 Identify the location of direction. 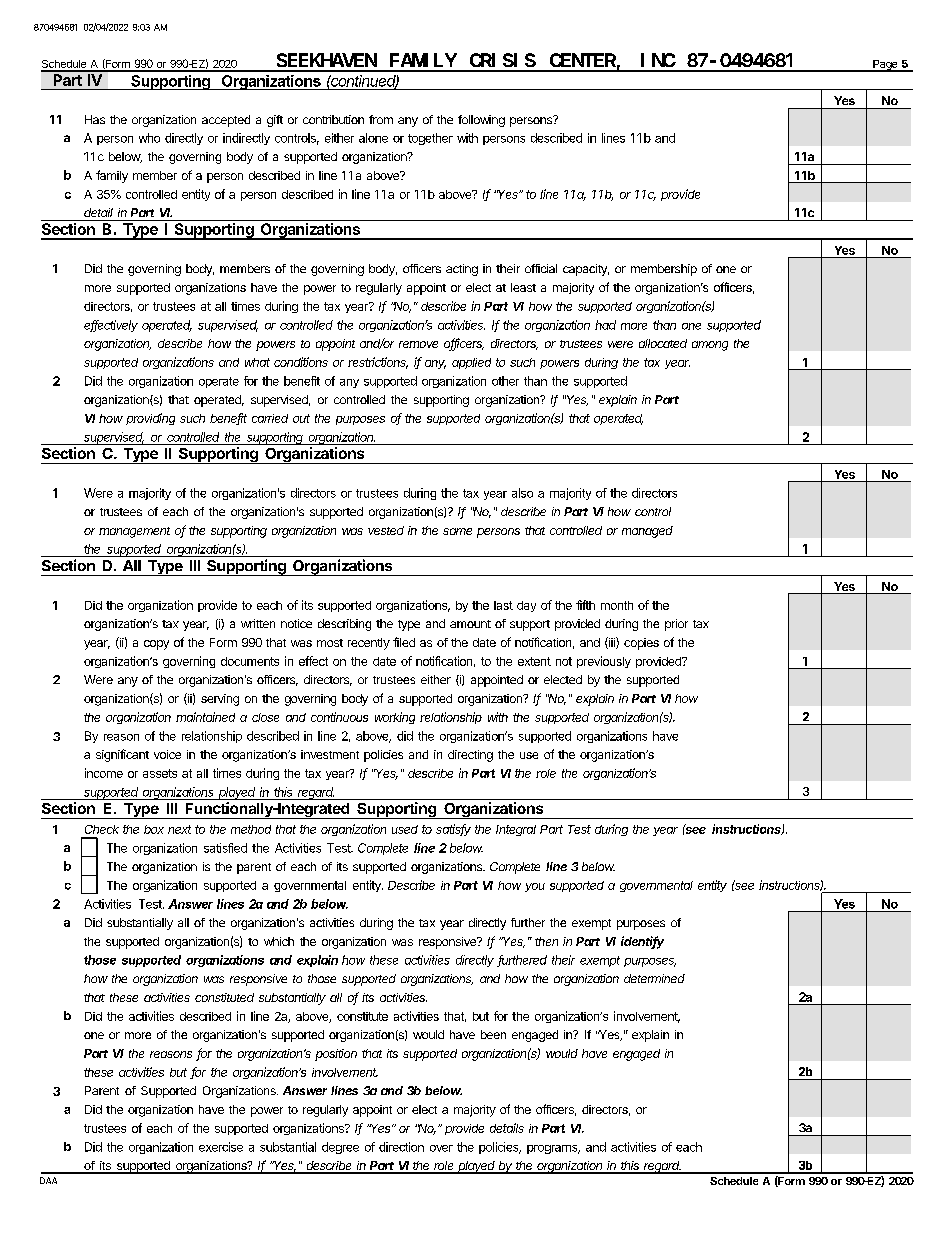
(401, 1147).
